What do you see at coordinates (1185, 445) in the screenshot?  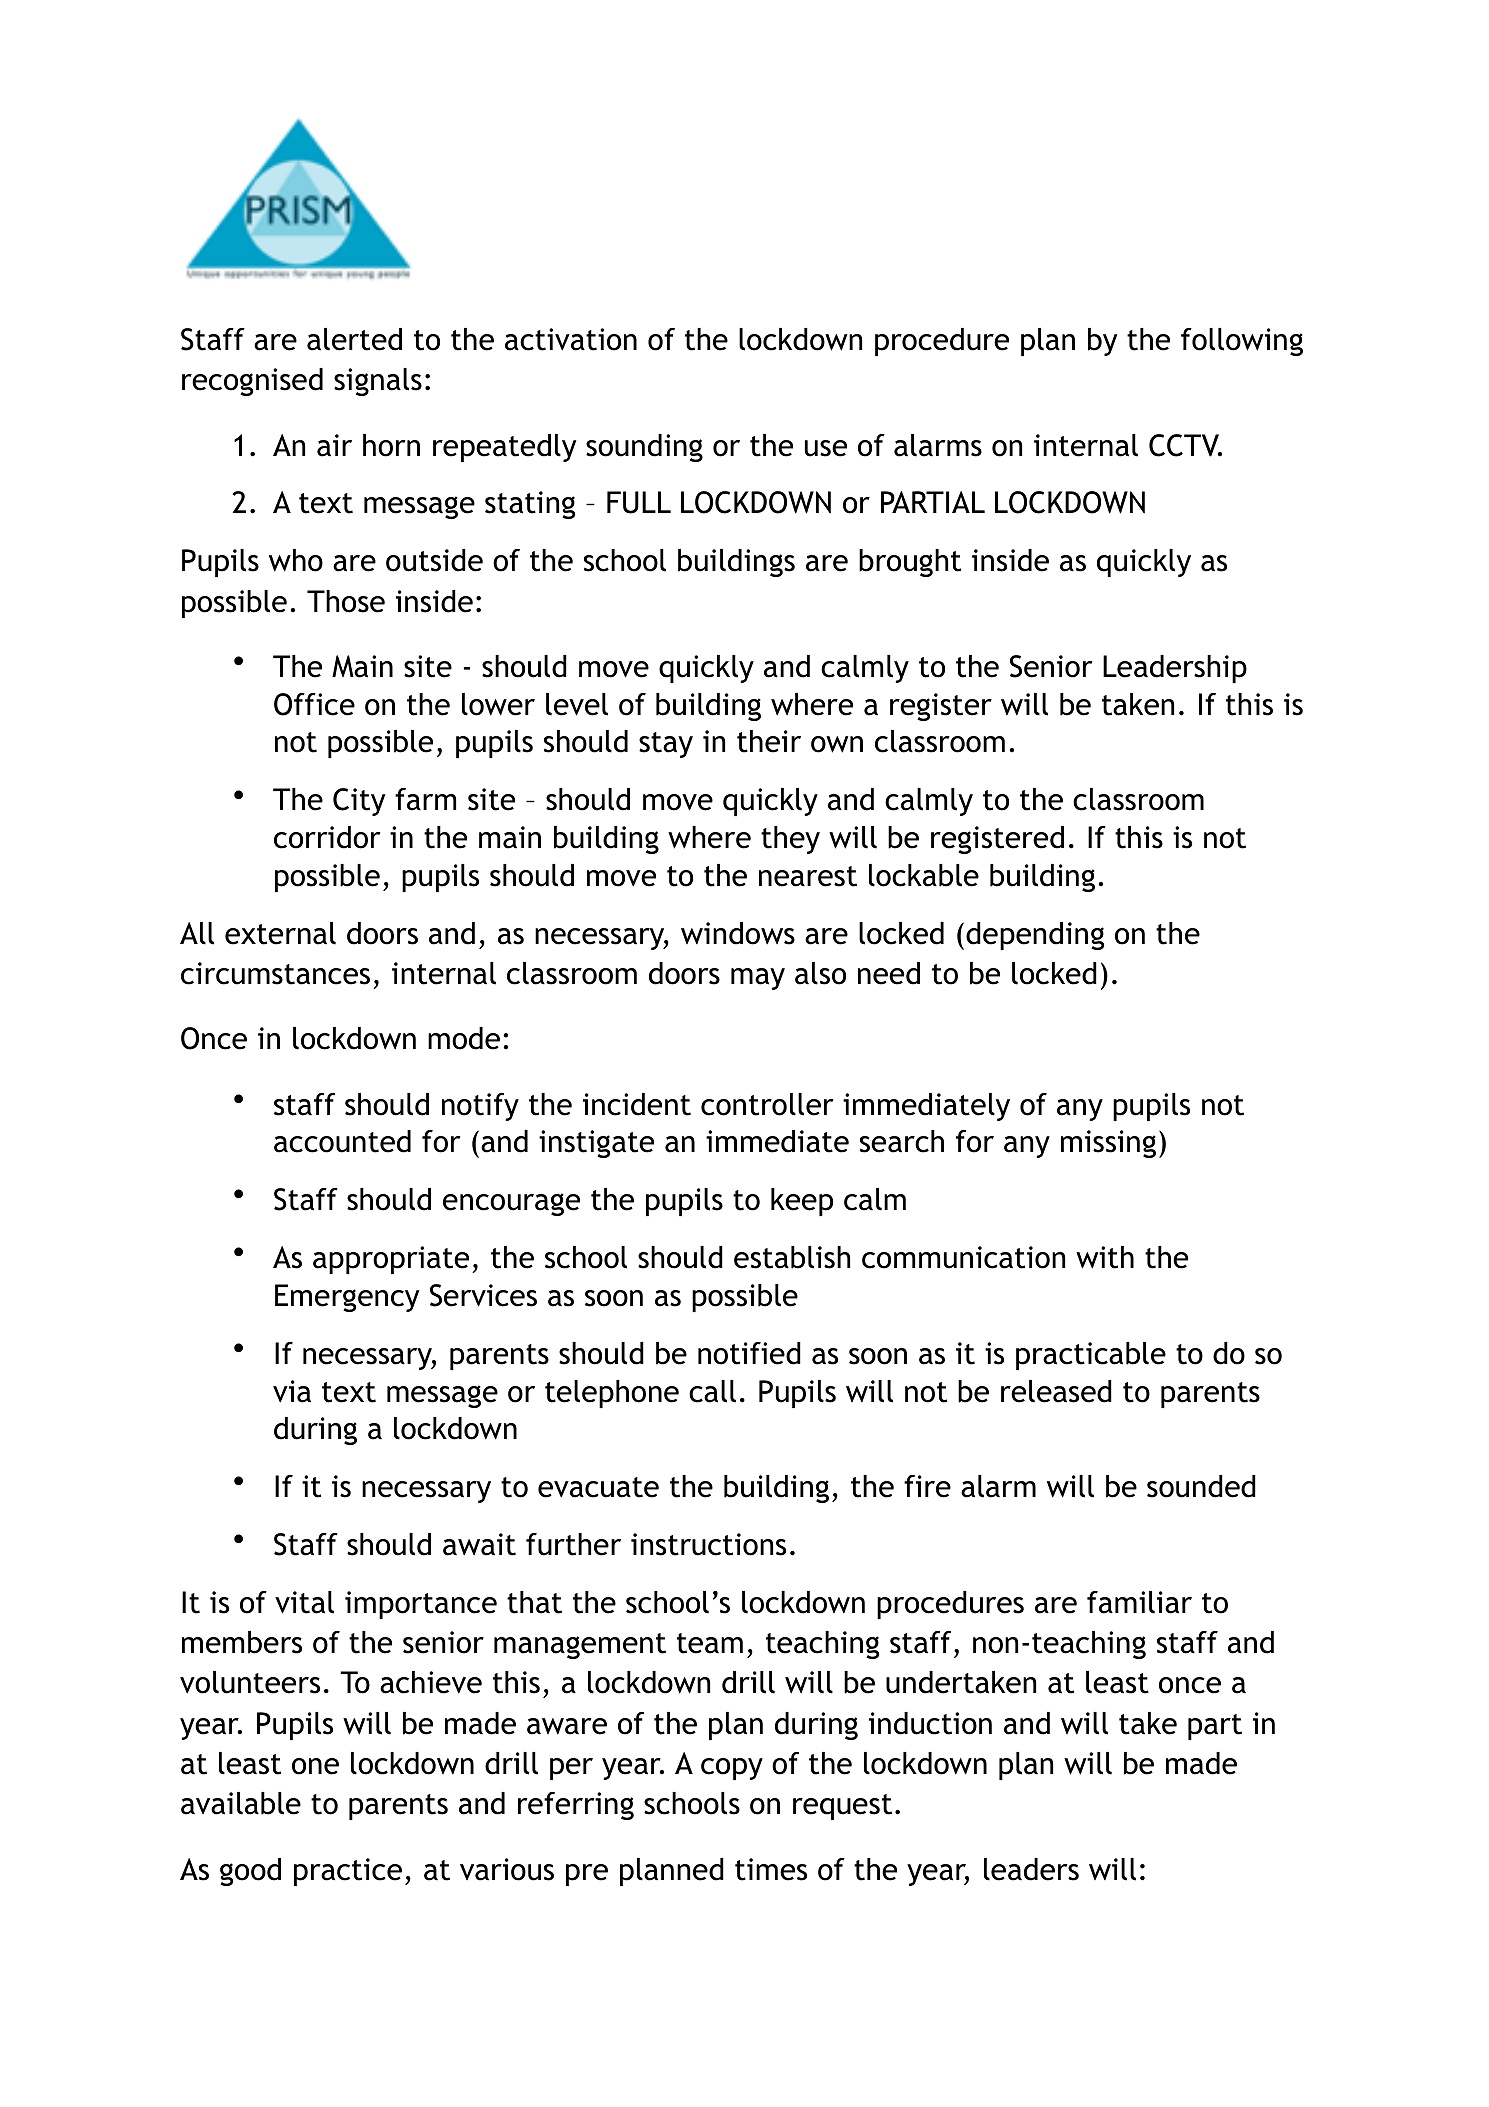 I see `CCTV` at bounding box center [1185, 445].
